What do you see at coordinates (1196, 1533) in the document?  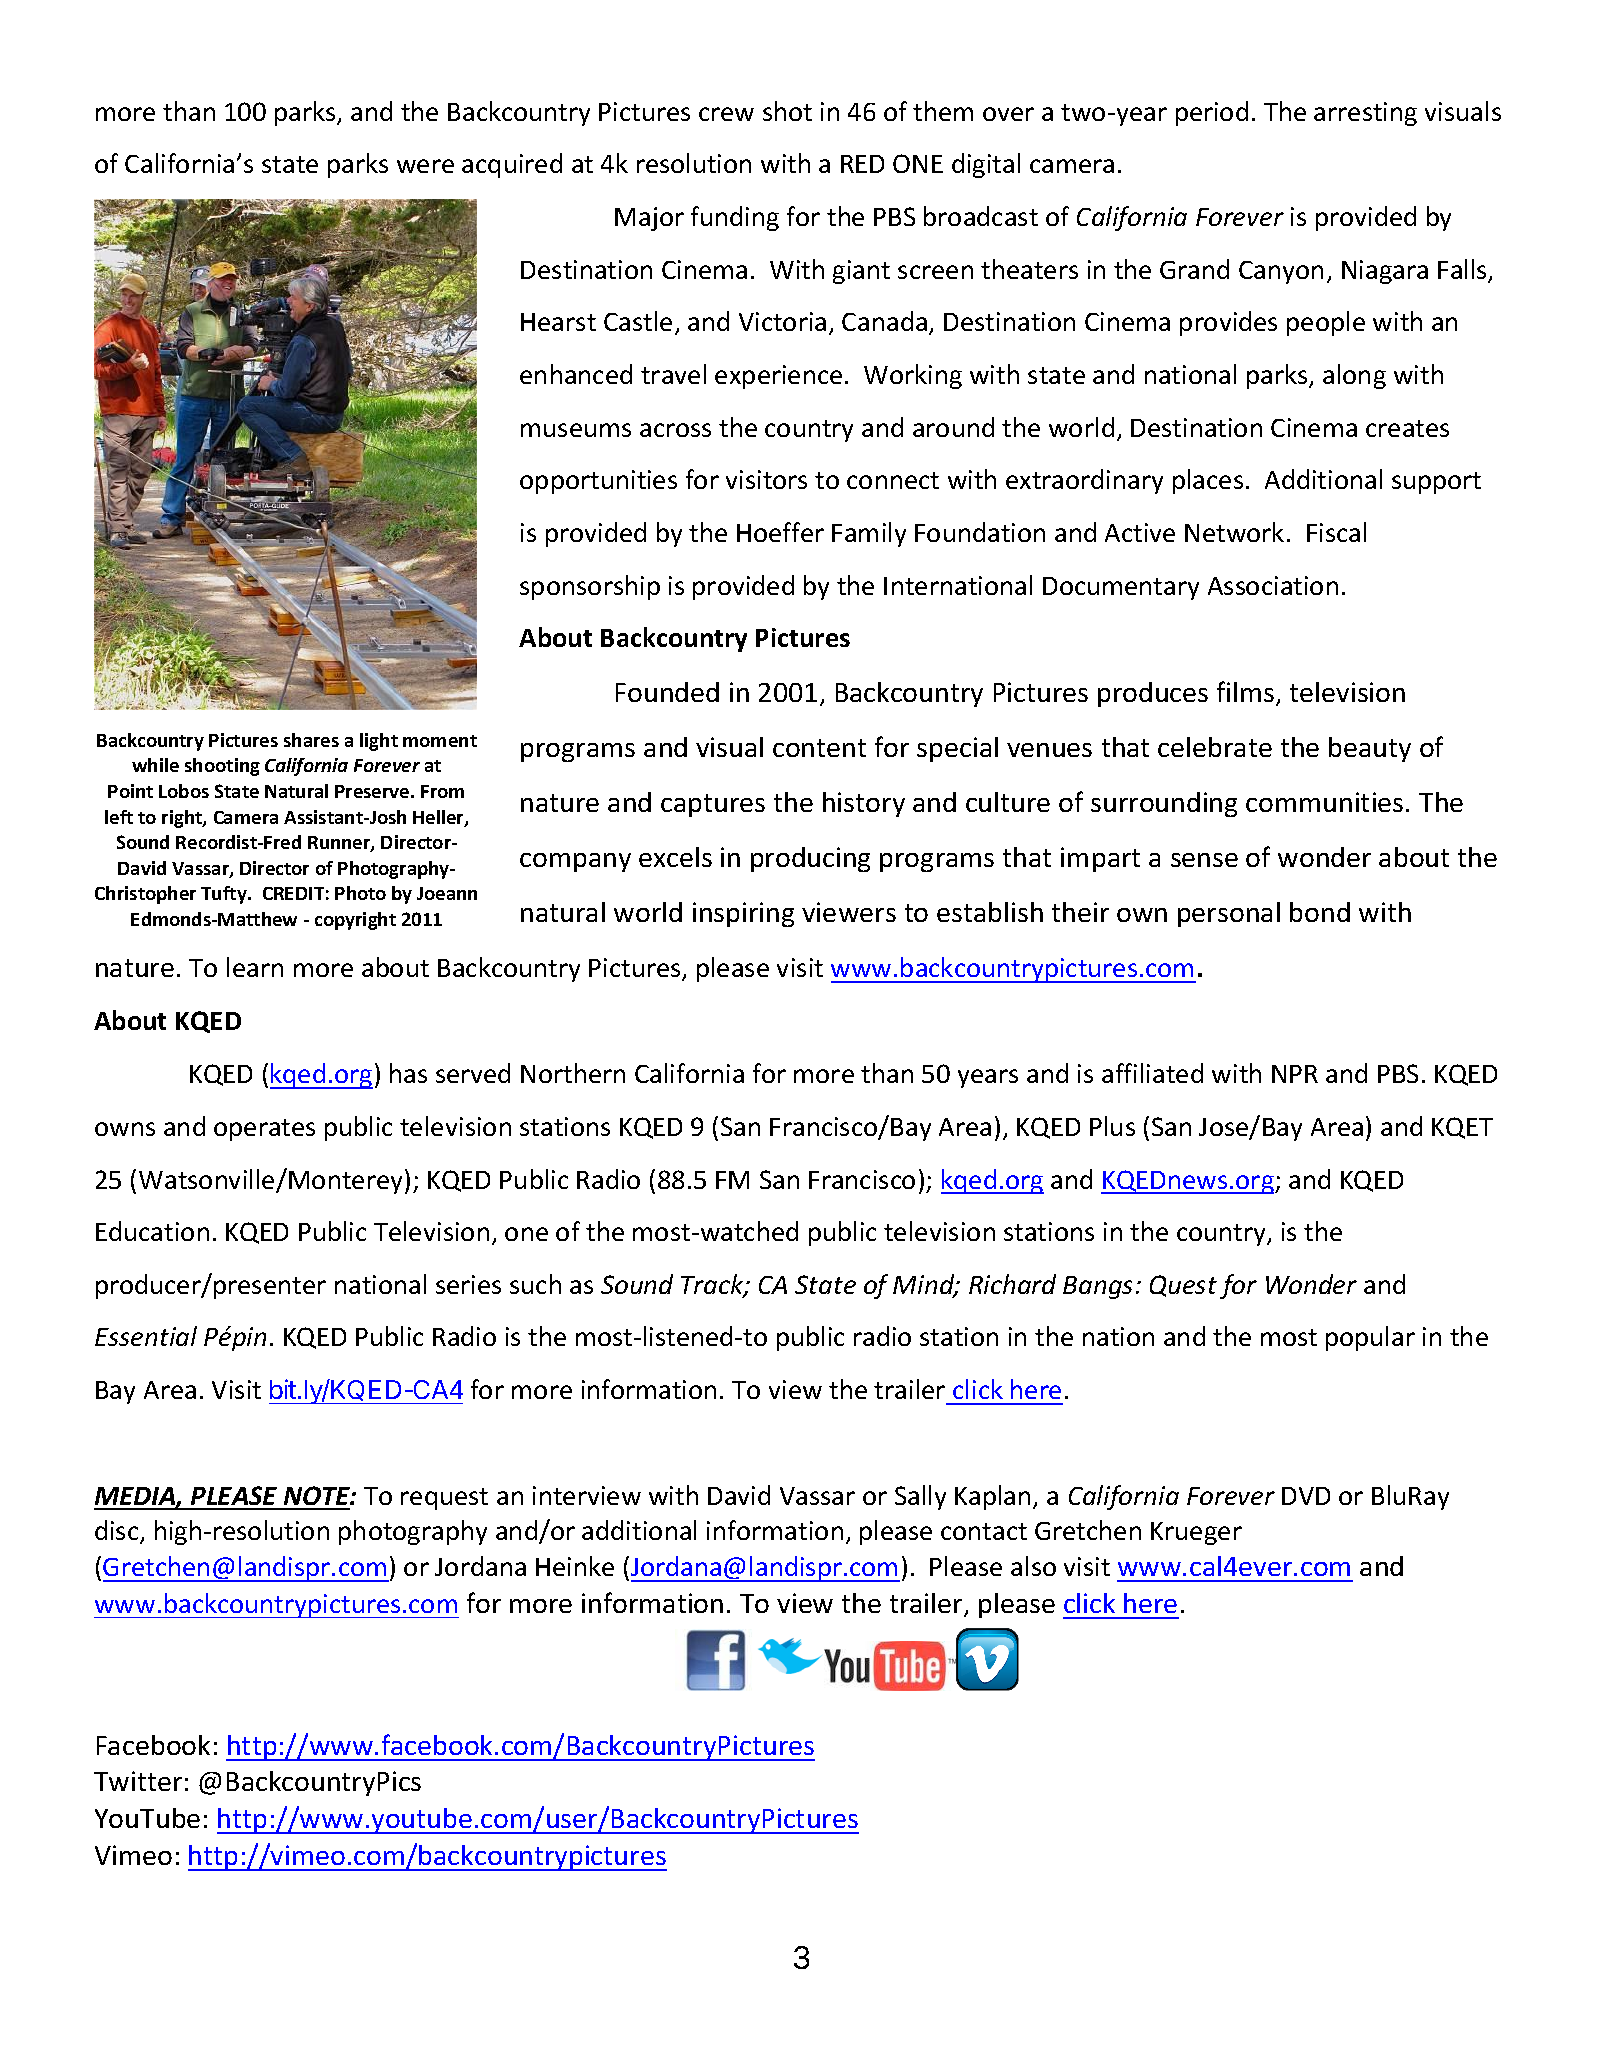 I see `Krueger` at bounding box center [1196, 1533].
